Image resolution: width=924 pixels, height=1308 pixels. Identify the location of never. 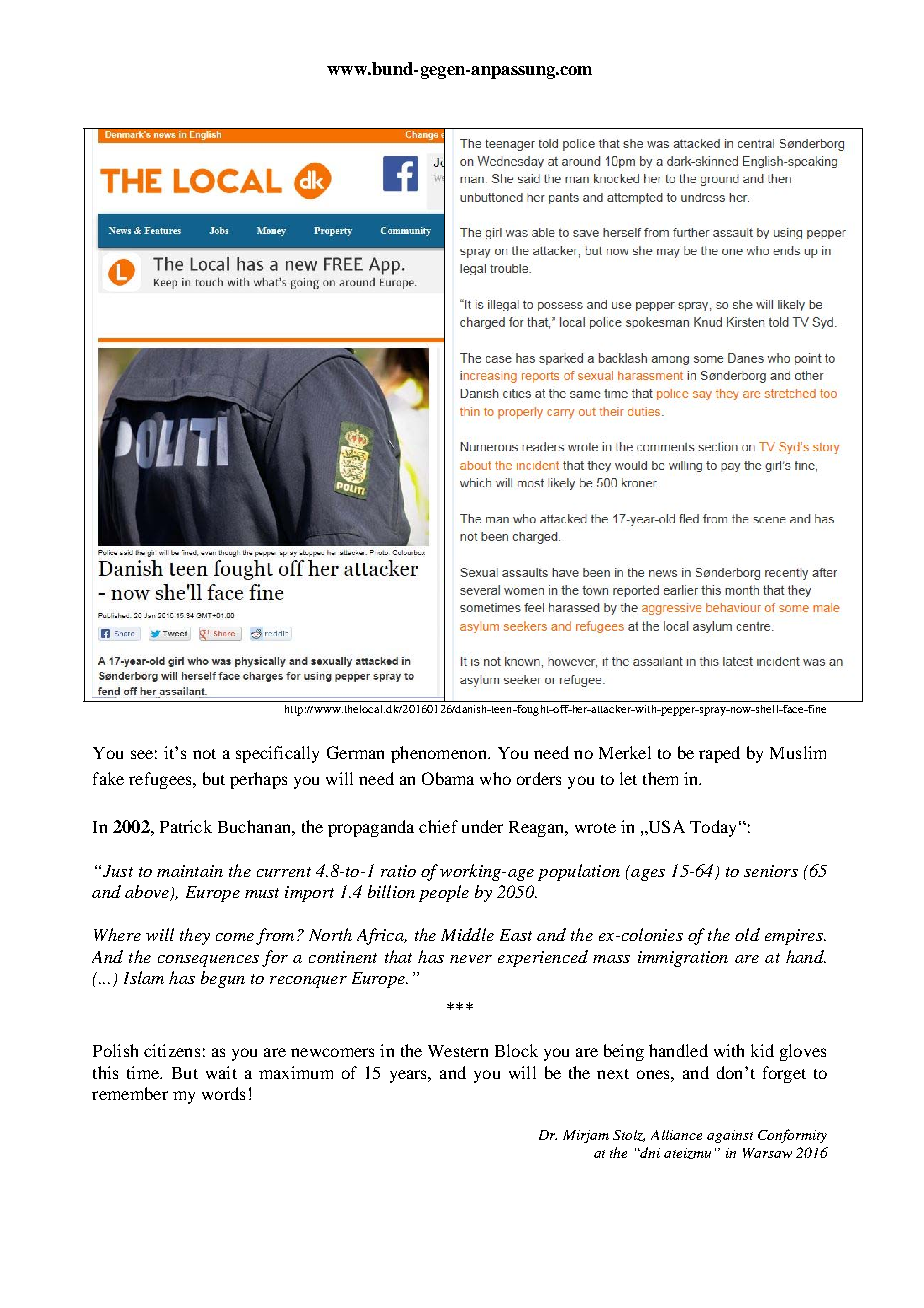
(471, 959).
